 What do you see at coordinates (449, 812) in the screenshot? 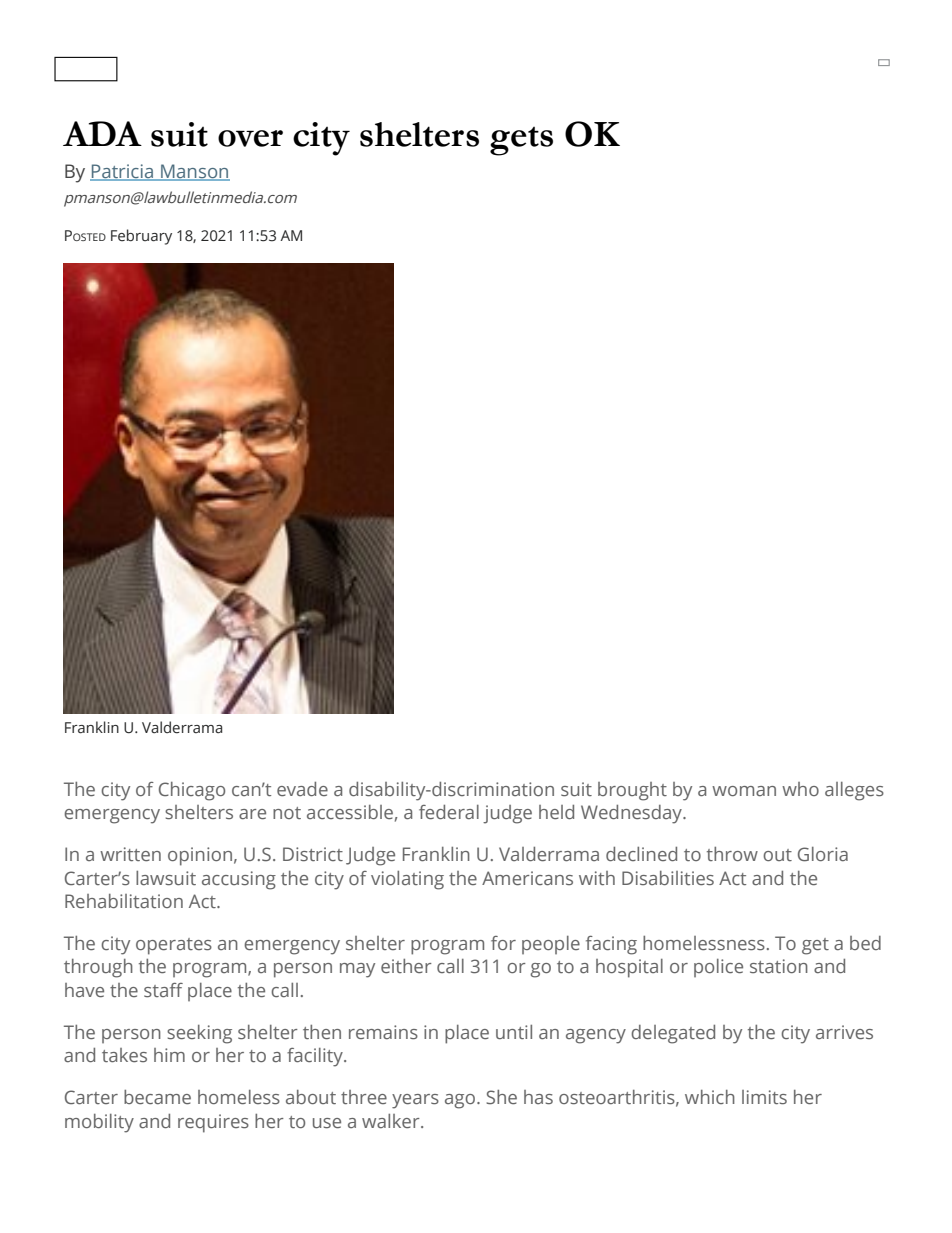
I see `federal` at bounding box center [449, 812].
